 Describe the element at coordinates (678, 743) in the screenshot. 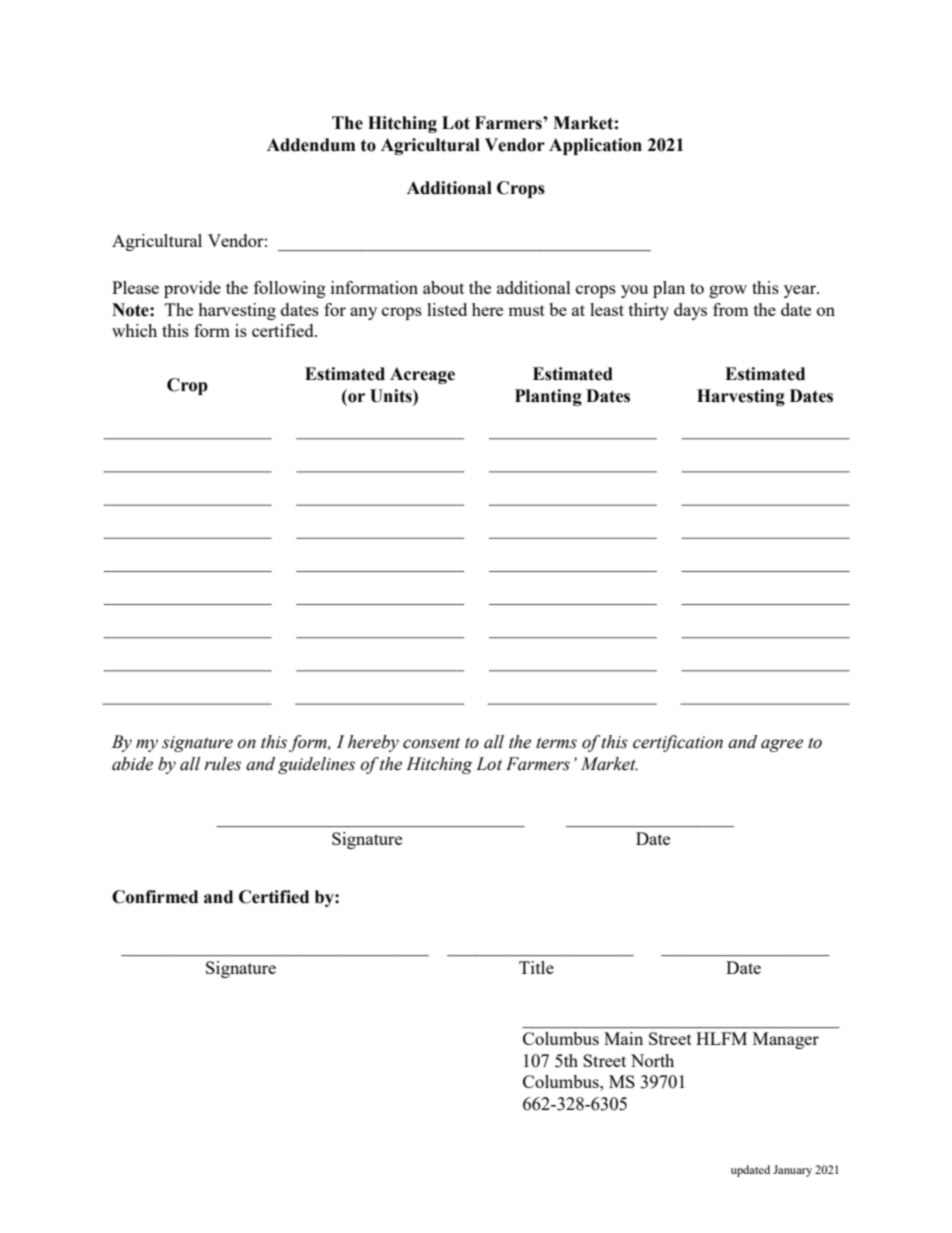

I see `certification` at that location.
